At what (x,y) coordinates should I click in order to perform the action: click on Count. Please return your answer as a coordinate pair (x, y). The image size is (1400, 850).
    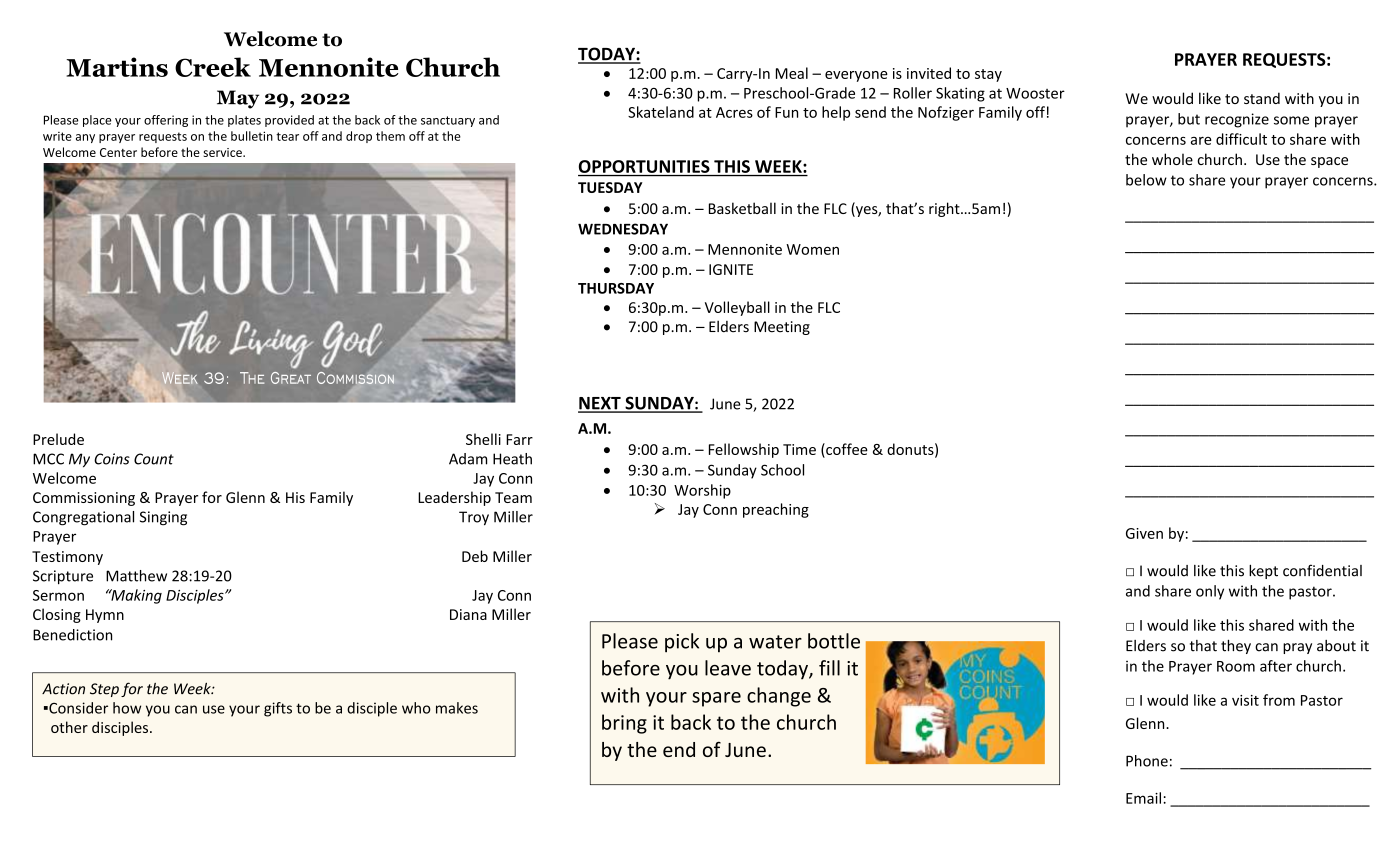
    Looking at the image, I should click on (154, 459).
